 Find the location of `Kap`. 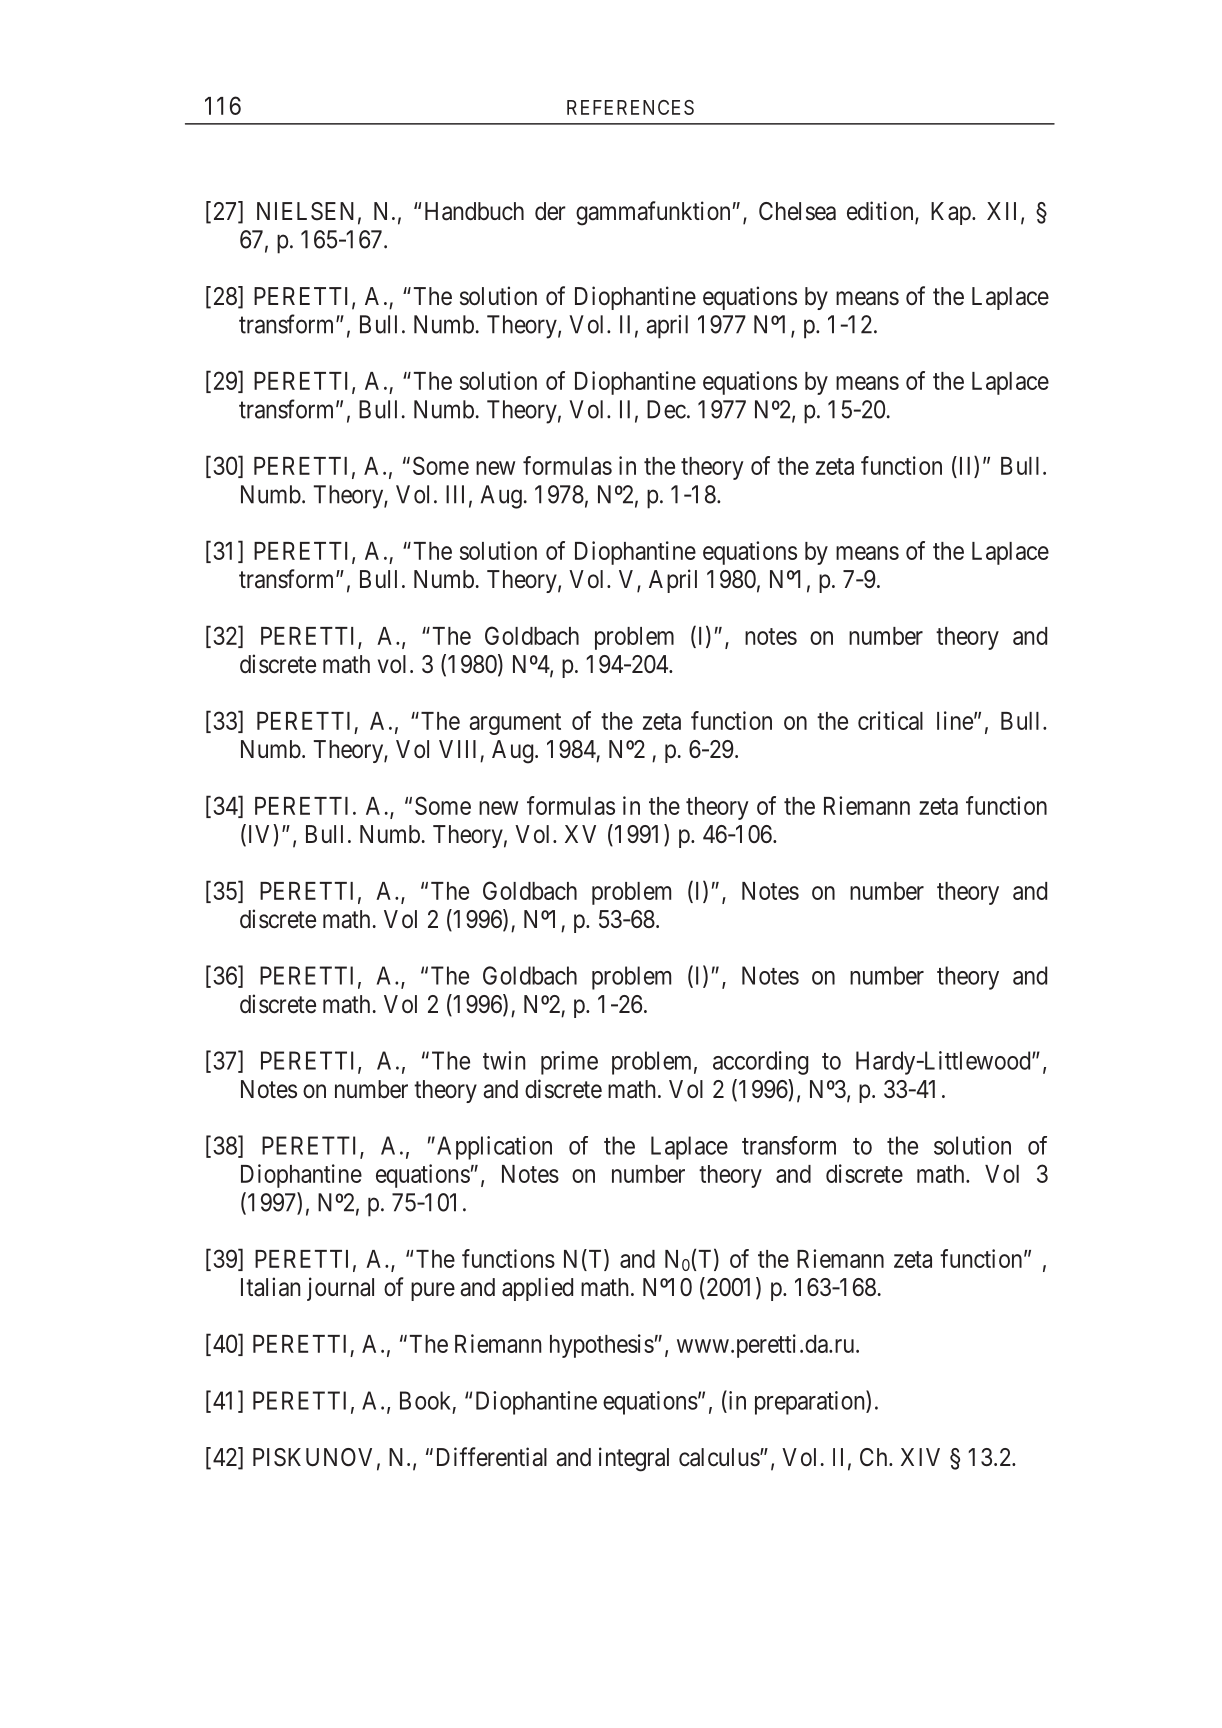

Kap is located at coordinates (952, 213).
